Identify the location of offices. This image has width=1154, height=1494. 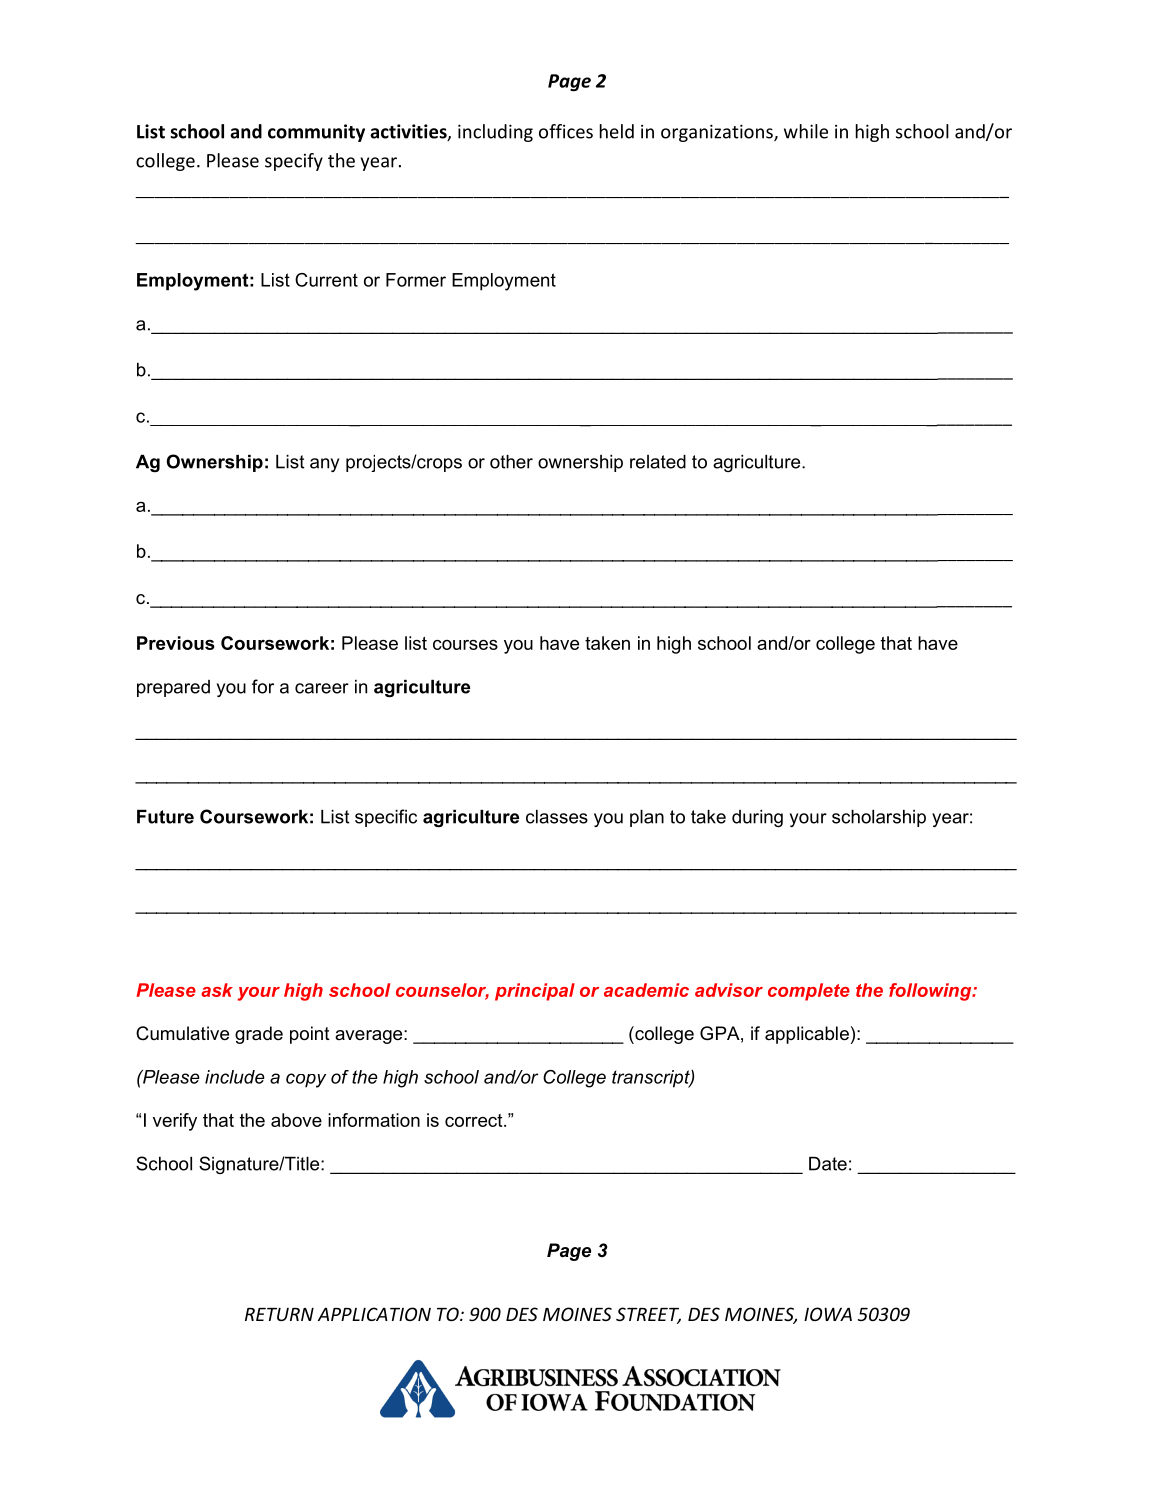
(566, 131).
